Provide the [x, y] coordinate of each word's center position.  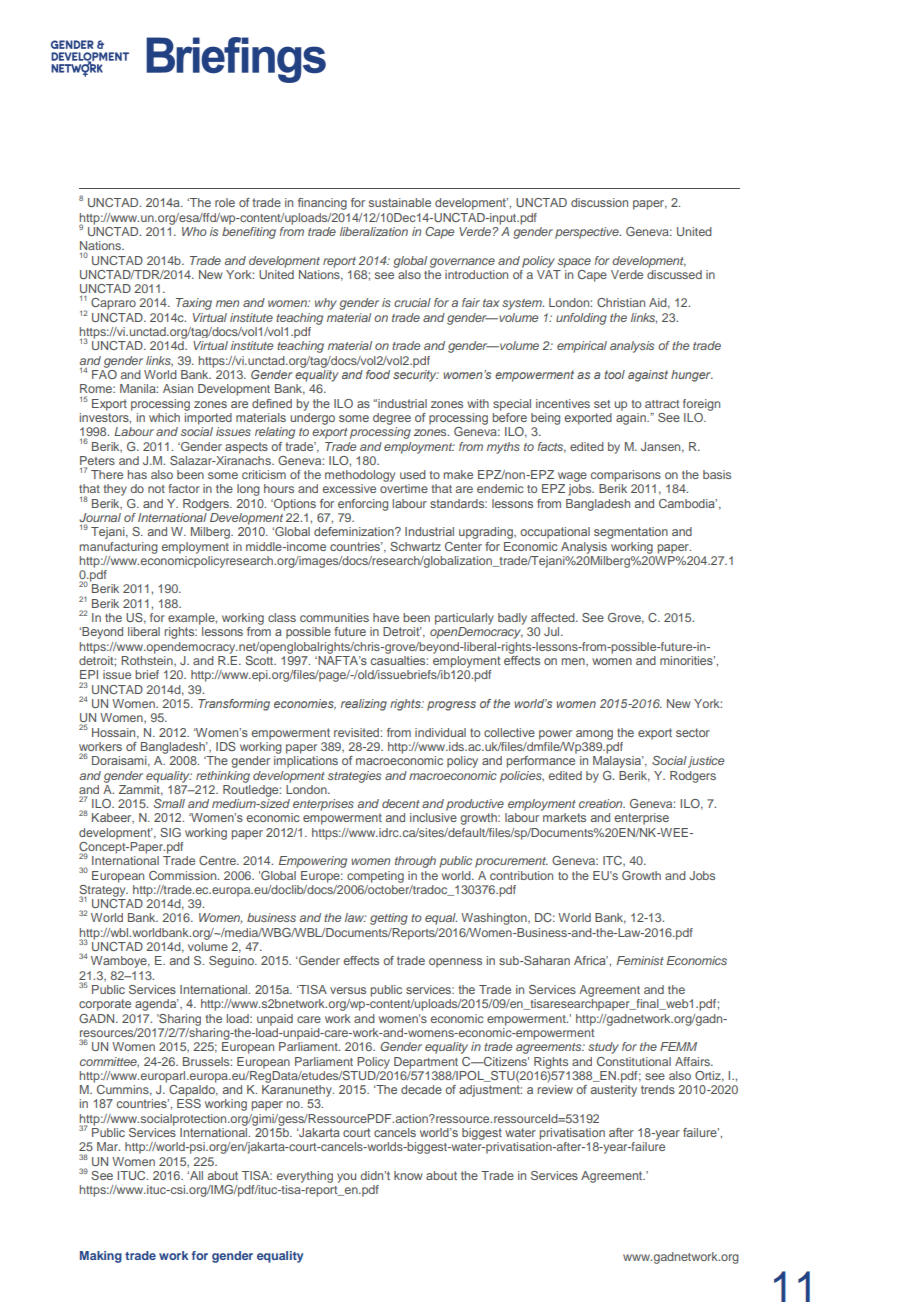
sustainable [400, 202]
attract [662, 404]
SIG [170, 832]
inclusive [433, 817]
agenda [157, 1005]
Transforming [234, 705]
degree [392, 419]
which [164, 417]
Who [194, 231]
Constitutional [634, 1061]
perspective [588, 233]
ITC [614, 861]
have [386, 617]
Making [101, 1257]
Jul [553, 631]
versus [348, 990]
